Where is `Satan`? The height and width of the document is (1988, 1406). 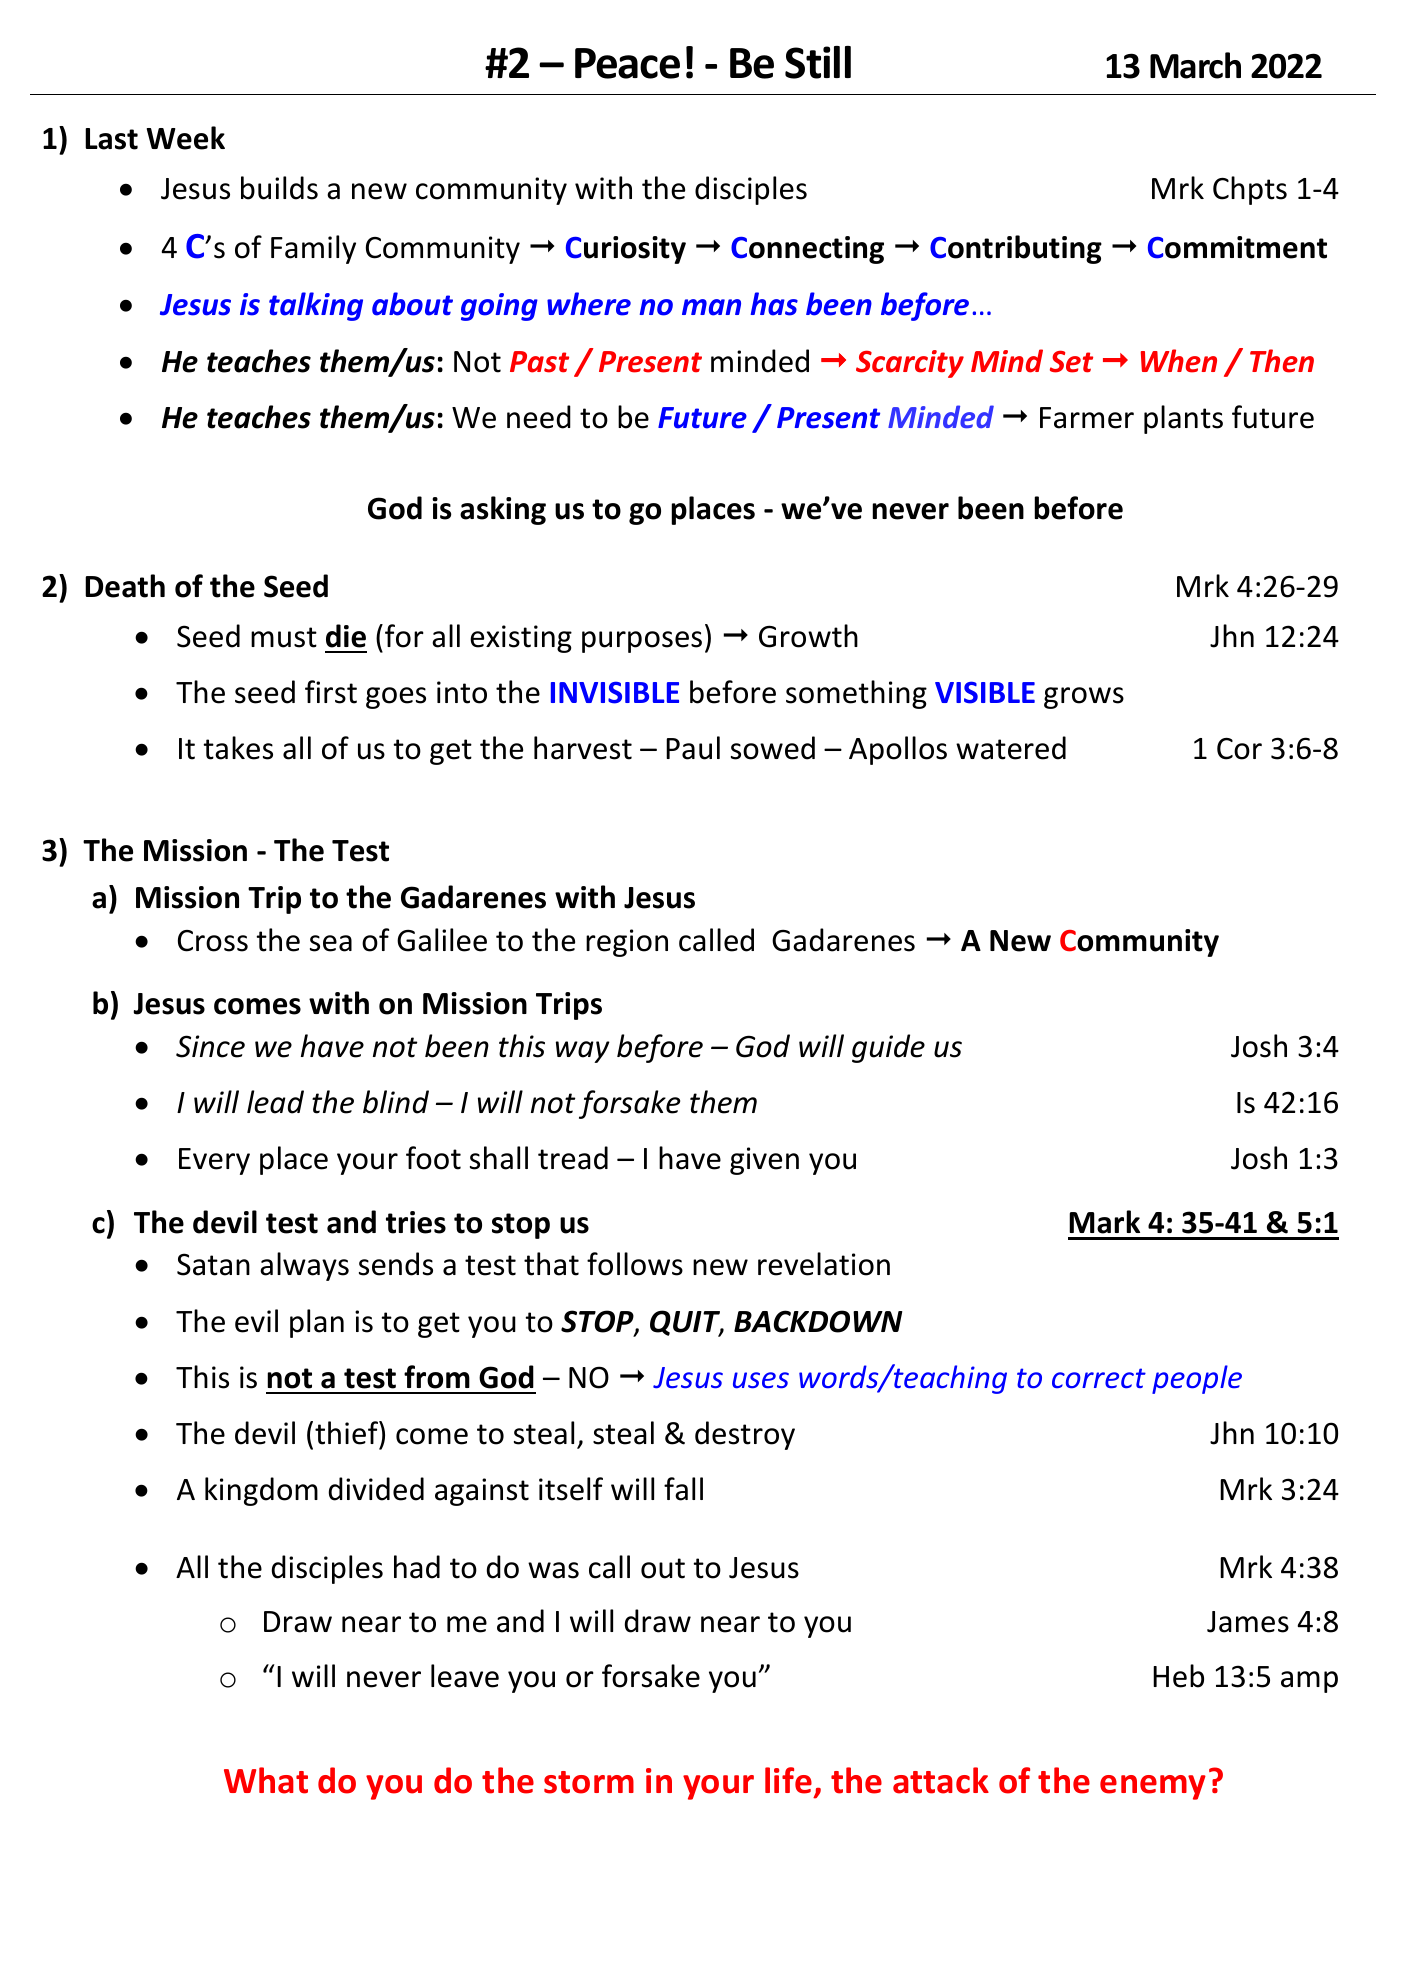 Satan is located at coordinates (213, 1264).
